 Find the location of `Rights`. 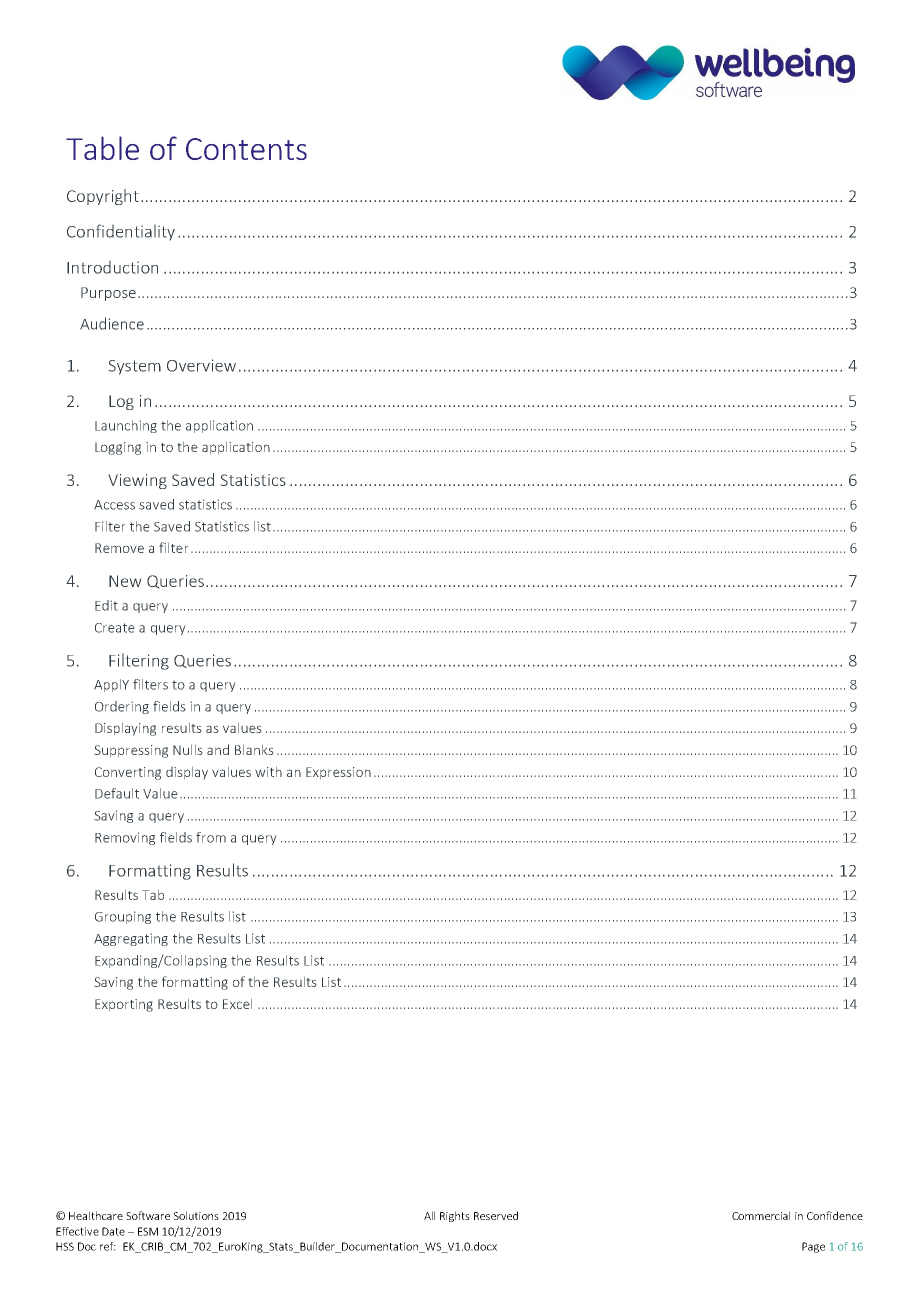

Rights is located at coordinates (455, 1216).
